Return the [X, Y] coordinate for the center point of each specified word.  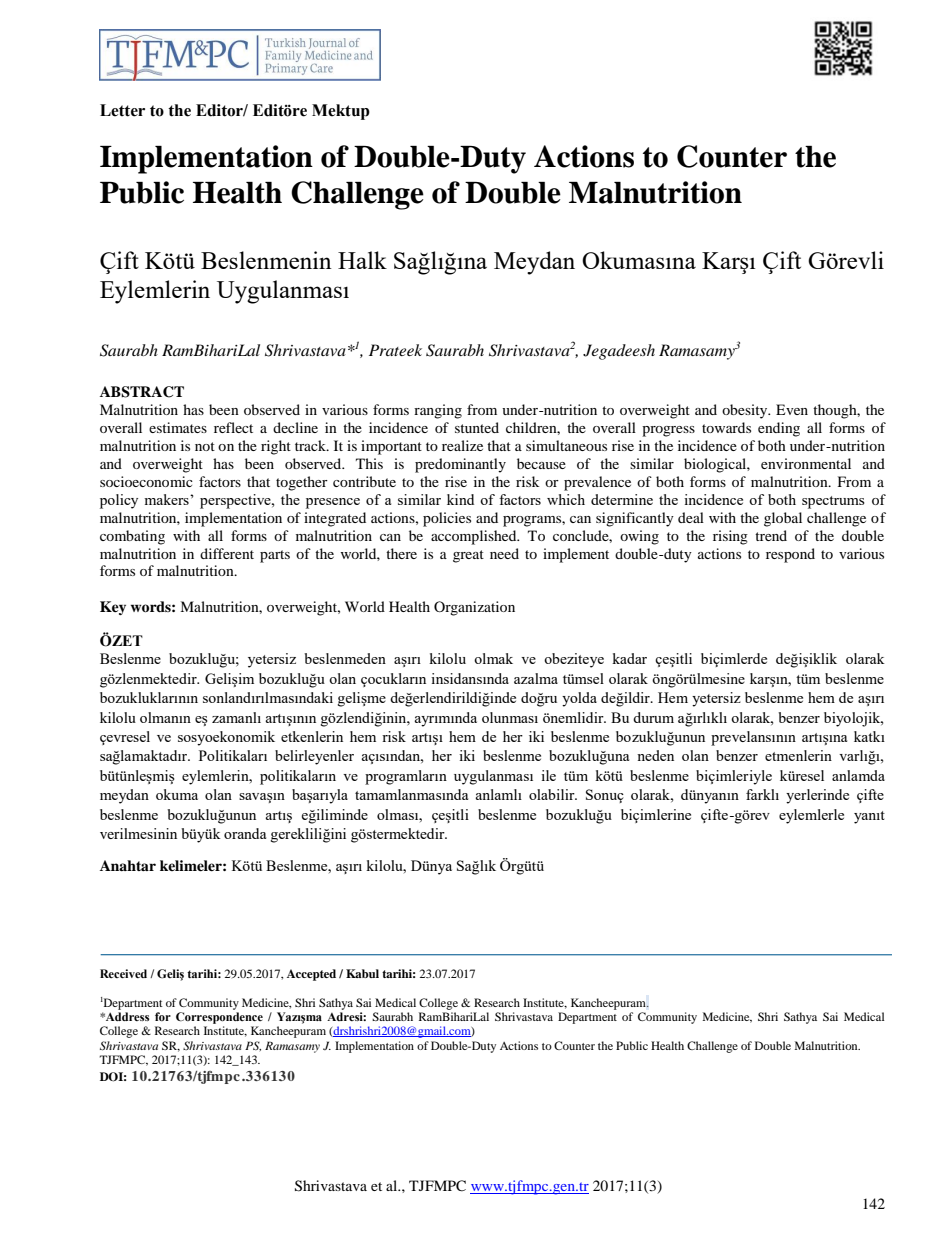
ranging [438, 411]
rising [730, 537]
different [227, 553]
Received [123, 973]
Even [792, 409]
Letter [122, 110]
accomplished [475, 537]
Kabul [362, 973]
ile [548, 775]
